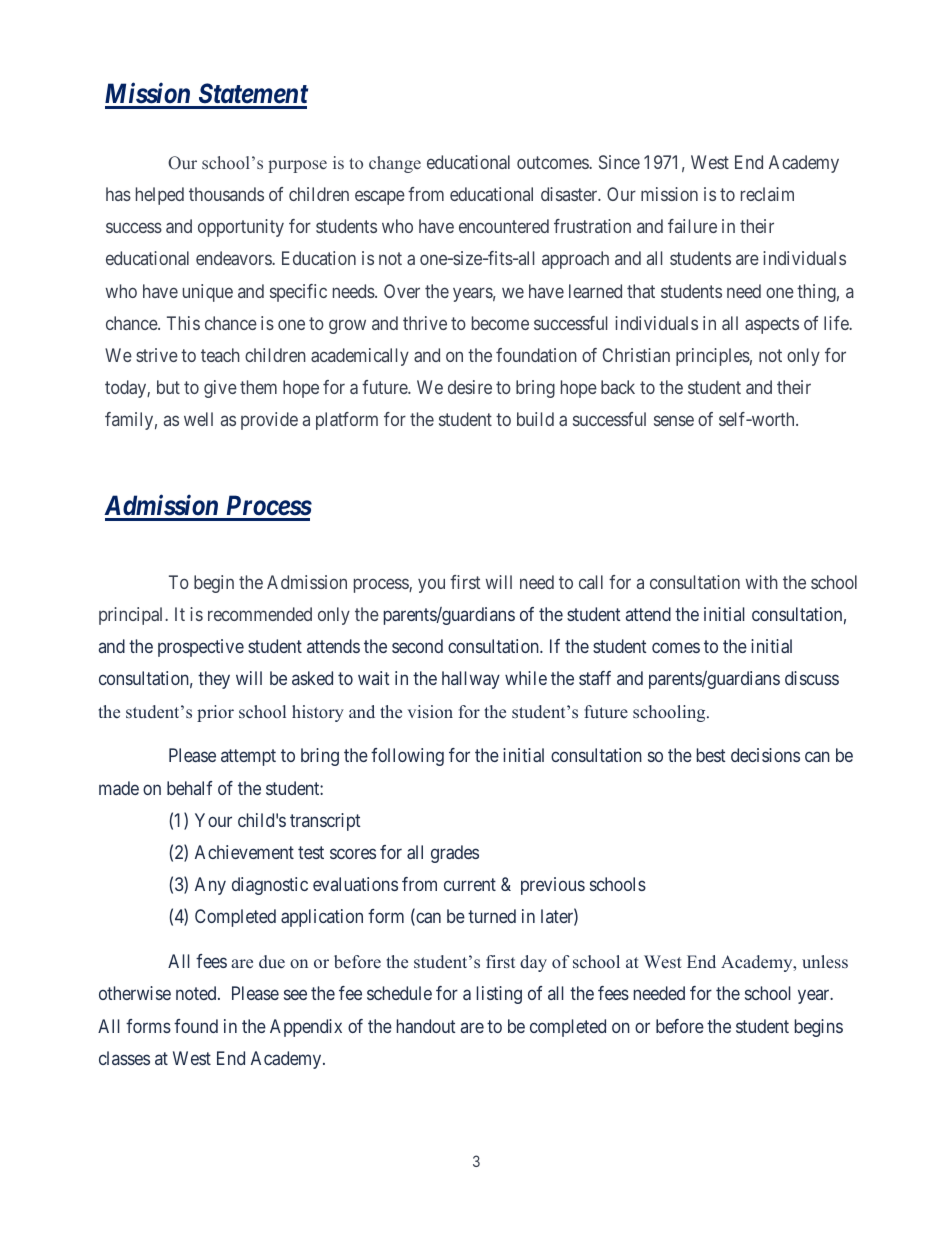 The width and height of the screenshot is (952, 1233). I want to click on noted, so click(197, 993).
